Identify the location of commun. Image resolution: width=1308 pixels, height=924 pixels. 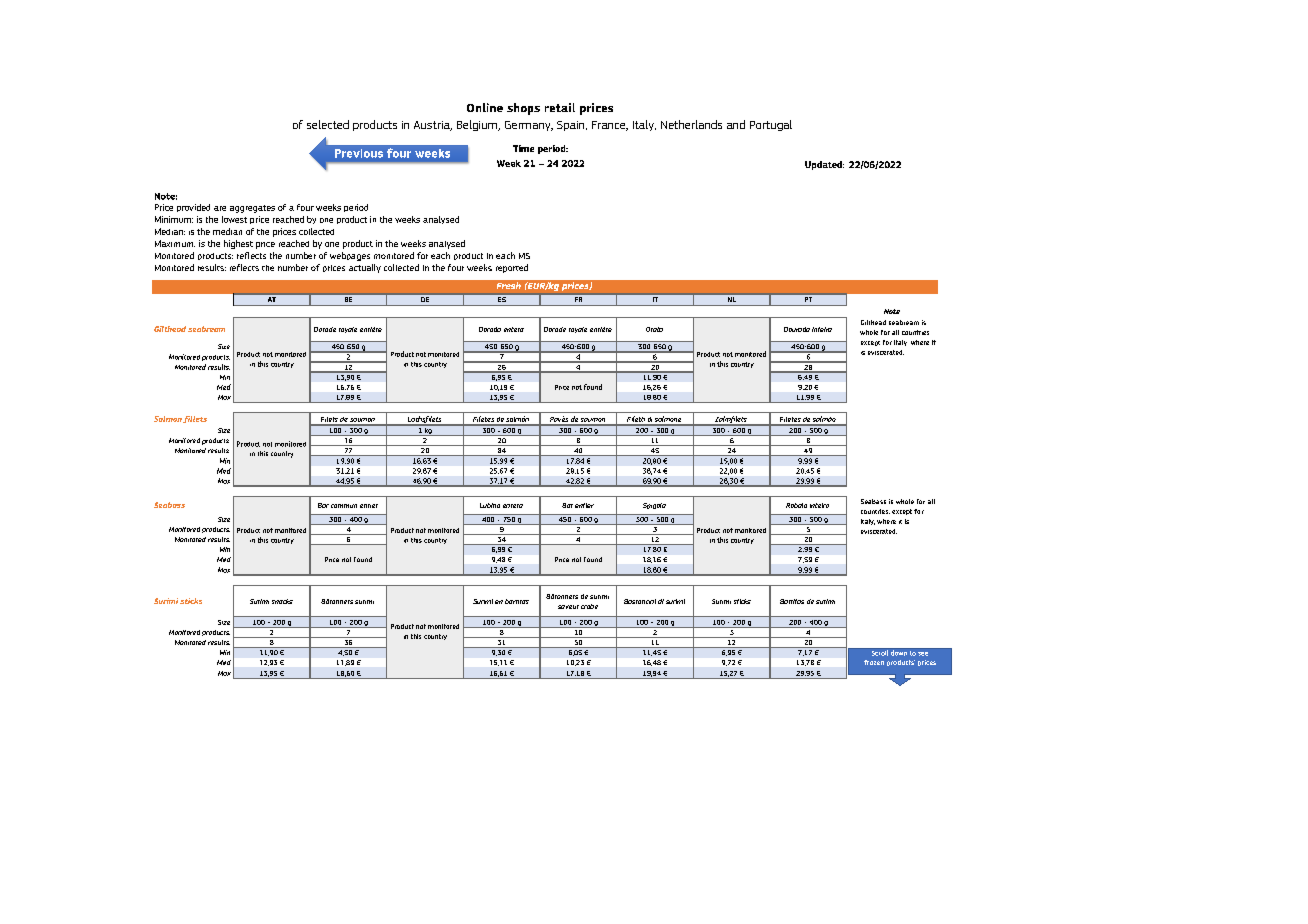
(344, 506).
